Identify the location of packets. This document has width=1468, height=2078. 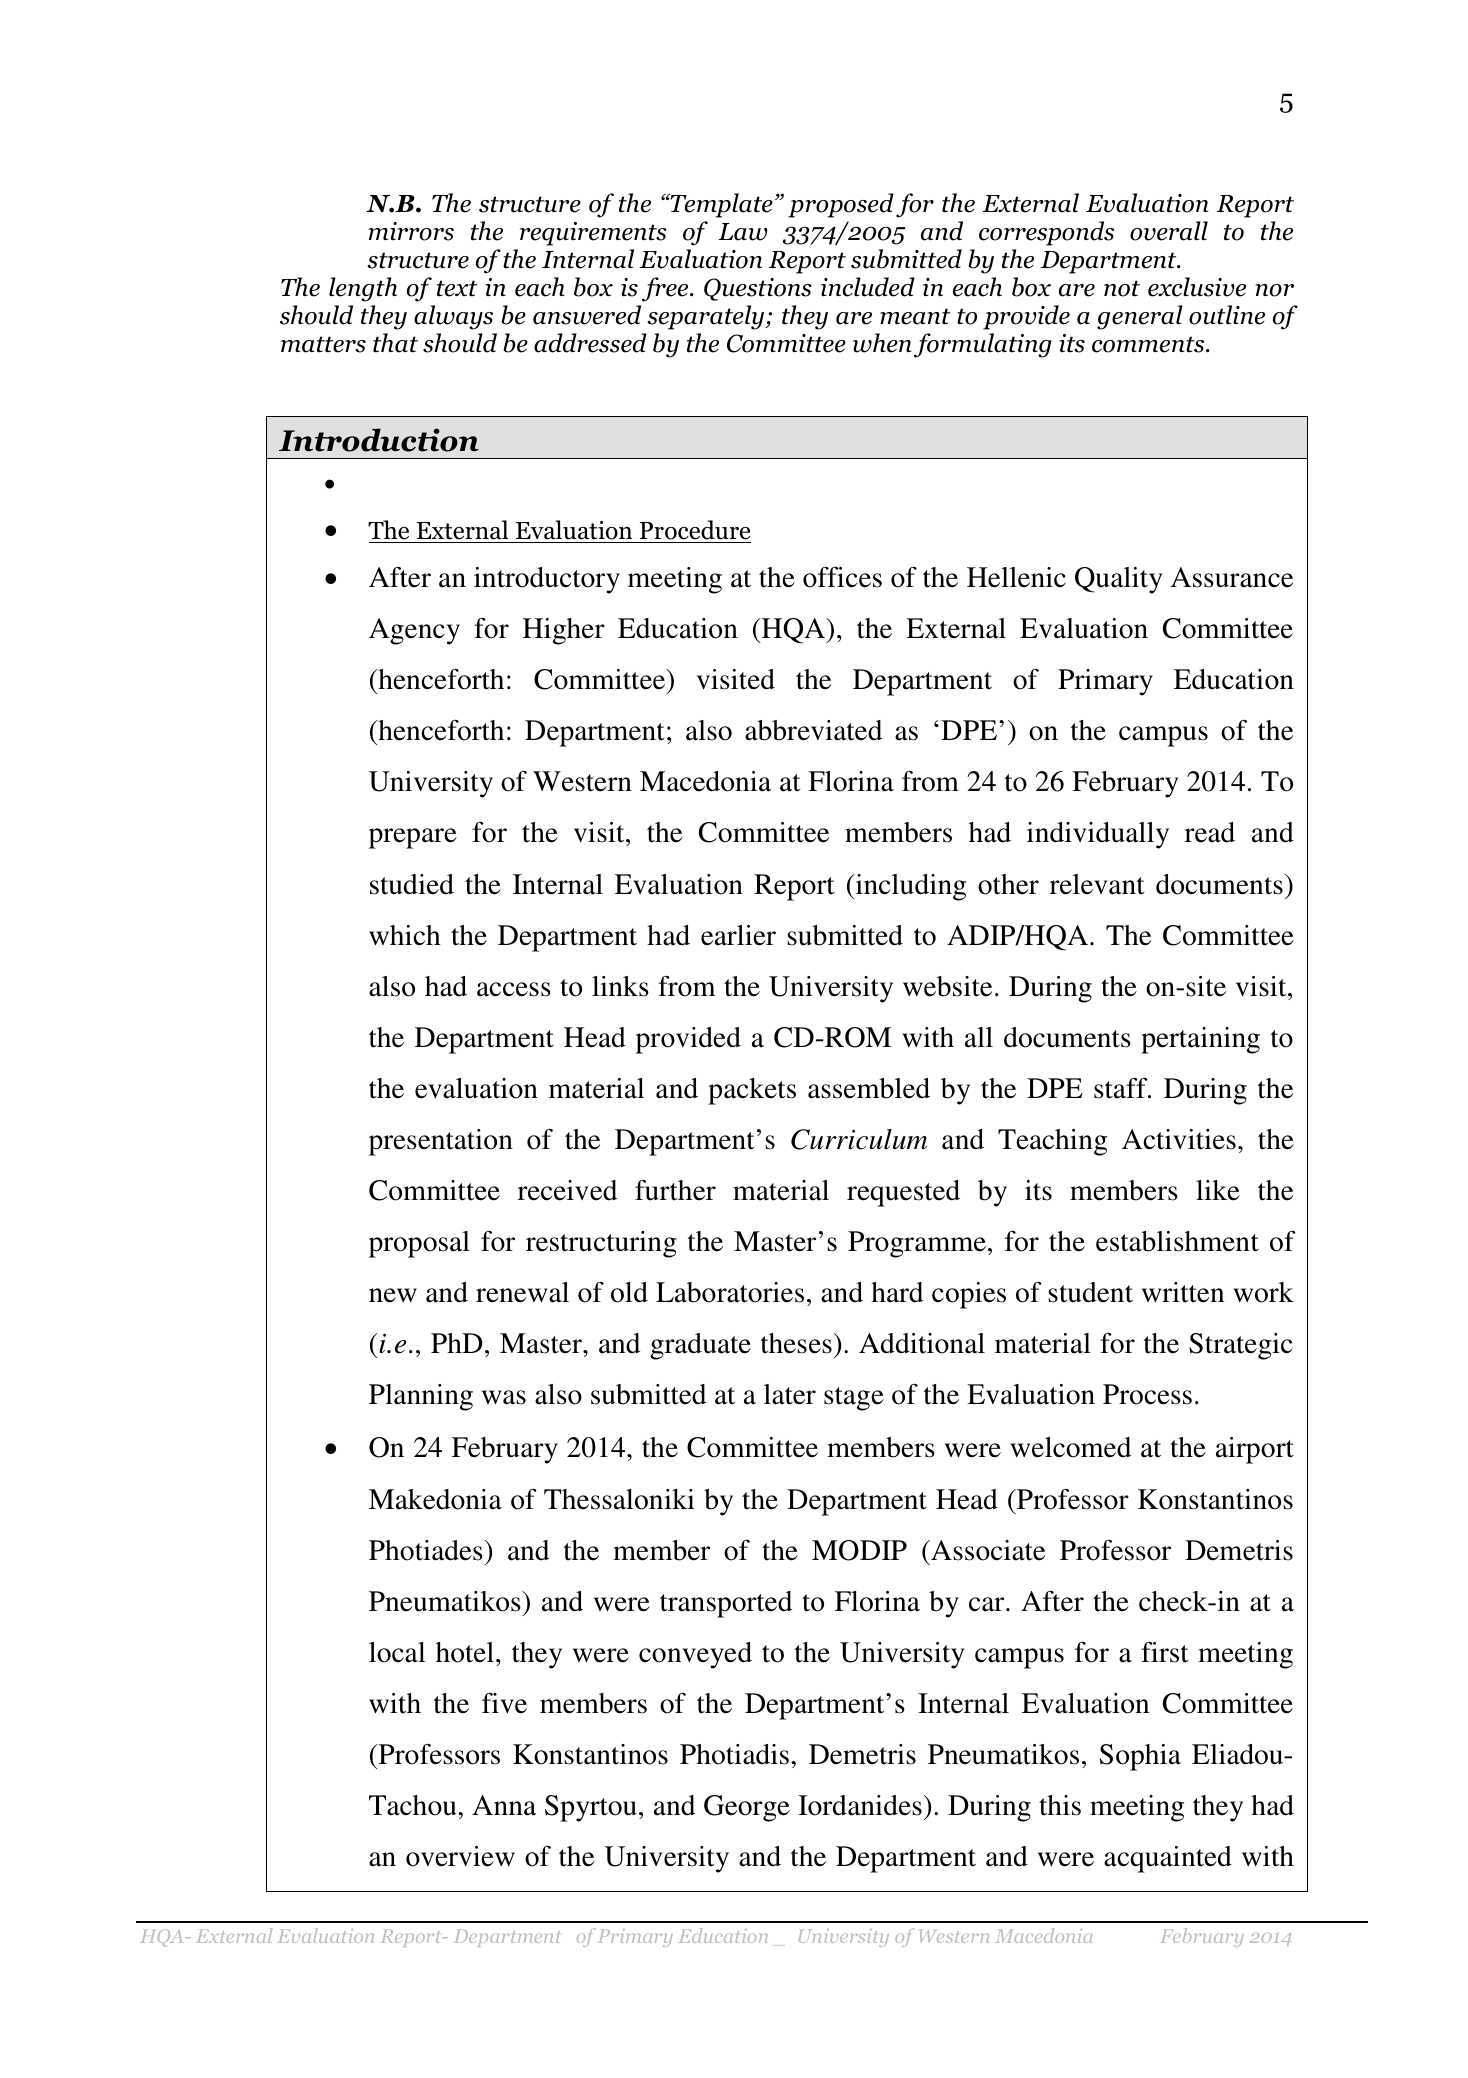
(752, 1091).
